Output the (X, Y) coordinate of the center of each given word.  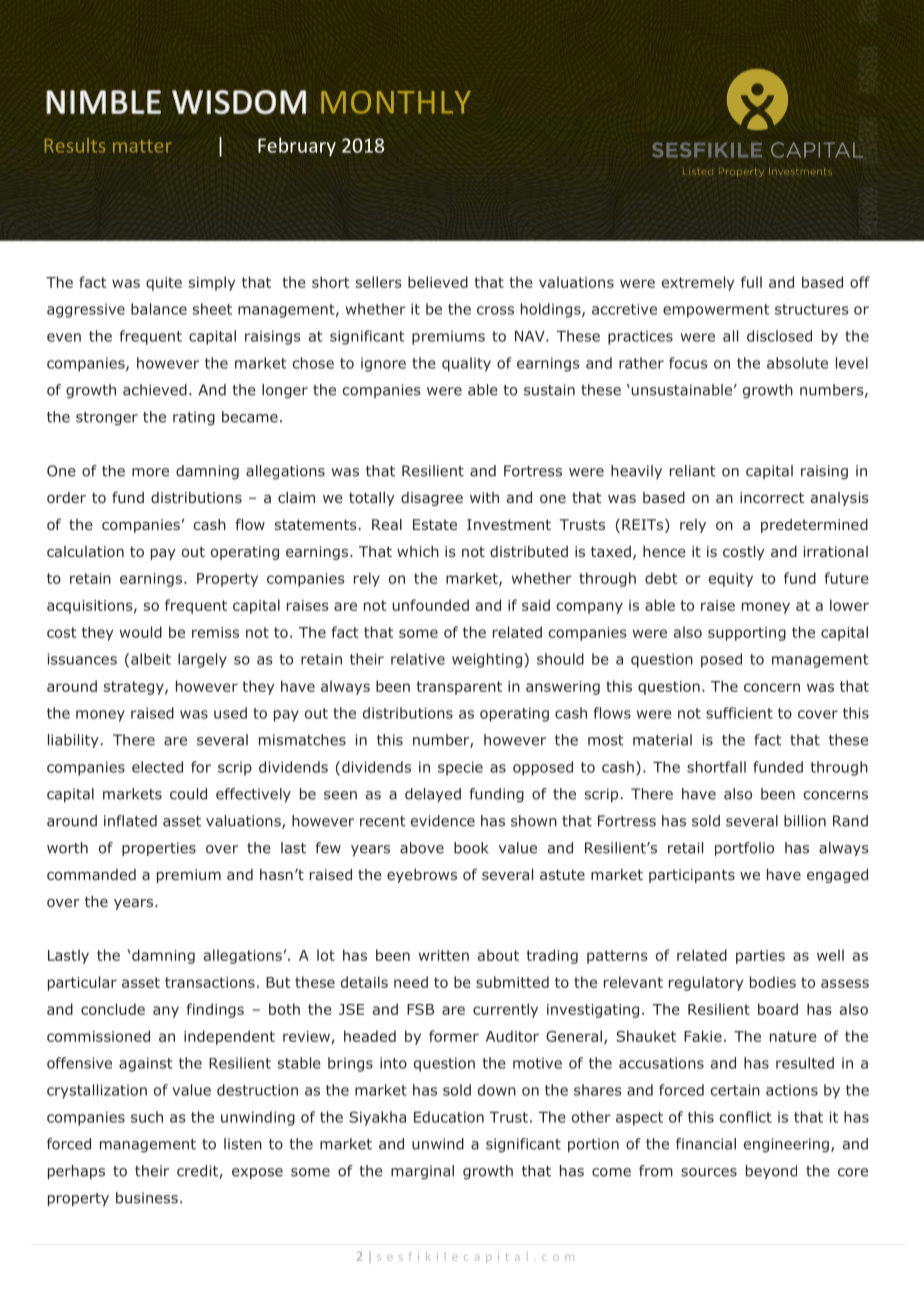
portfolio (744, 849)
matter (142, 146)
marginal (422, 1172)
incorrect (772, 497)
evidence (443, 821)
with (484, 497)
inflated (130, 821)
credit (198, 1172)
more (150, 472)
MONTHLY (396, 102)
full (751, 282)
